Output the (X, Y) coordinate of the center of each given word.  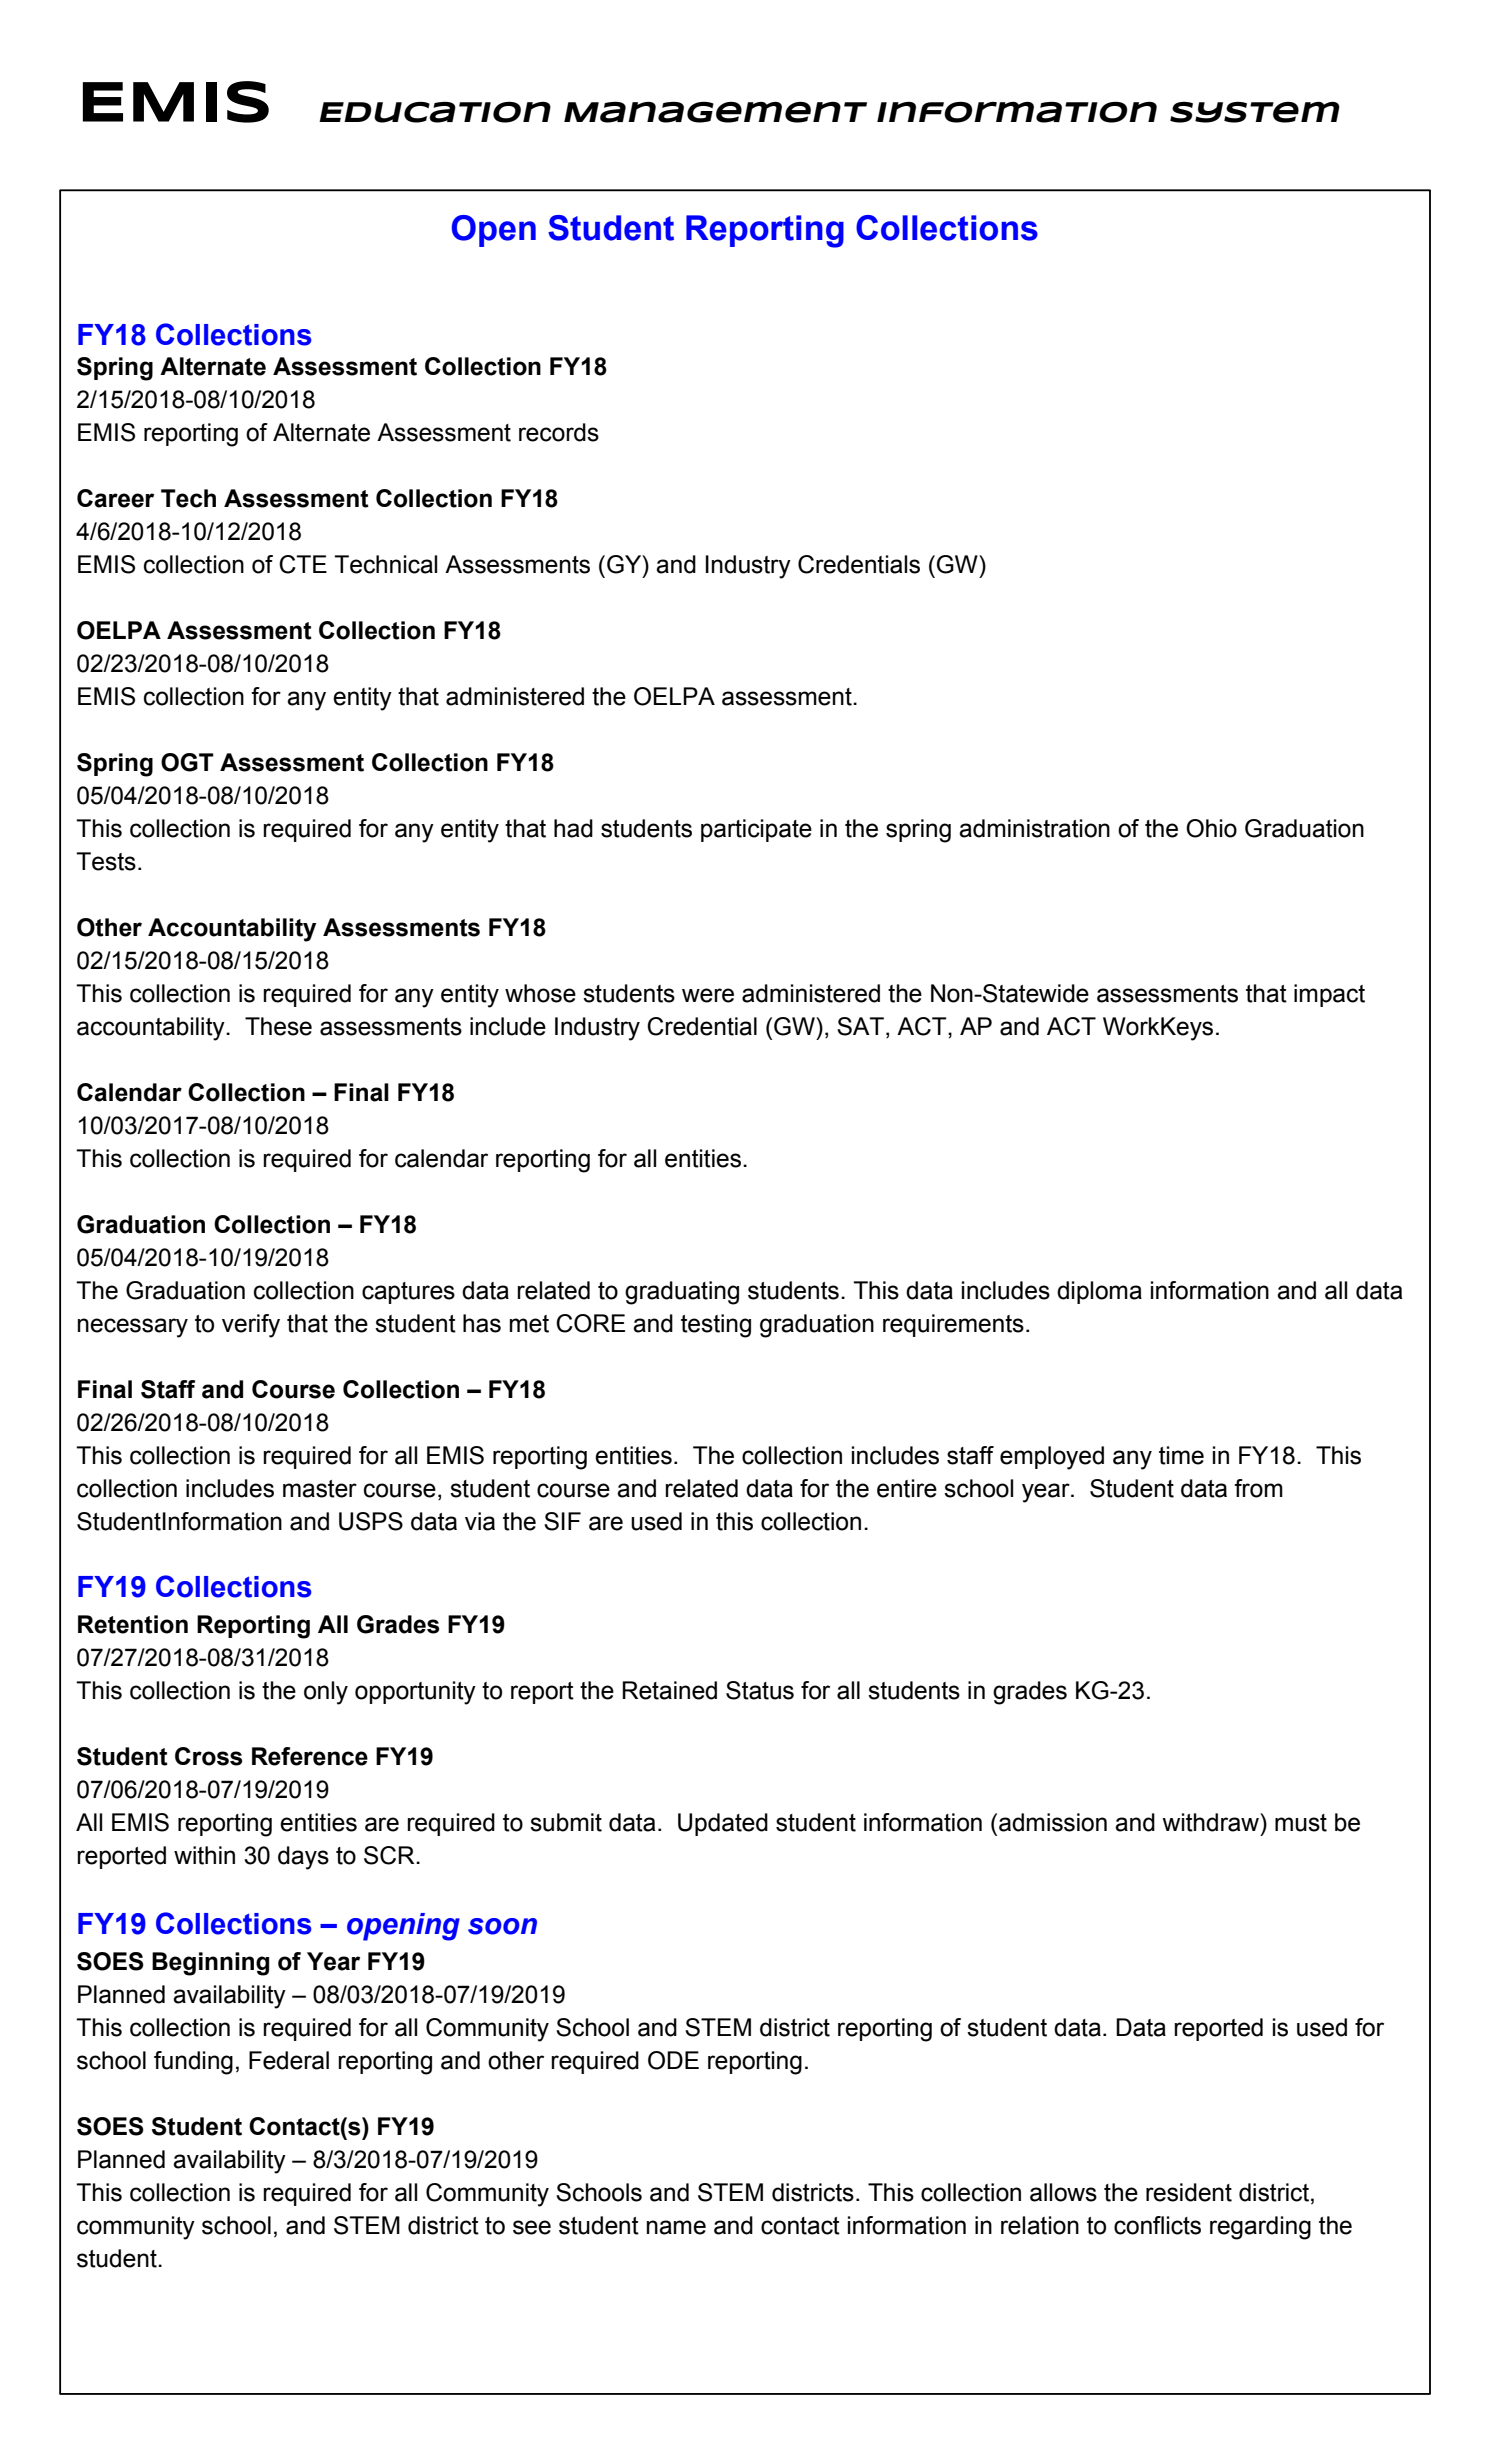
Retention (133, 1624)
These (278, 1026)
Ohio (1211, 828)
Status (760, 1690)
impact (1329, 995)
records (559, 432)
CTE (303, 564)
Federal (289, 2060)
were (708, 995)
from (1258, 1488)
